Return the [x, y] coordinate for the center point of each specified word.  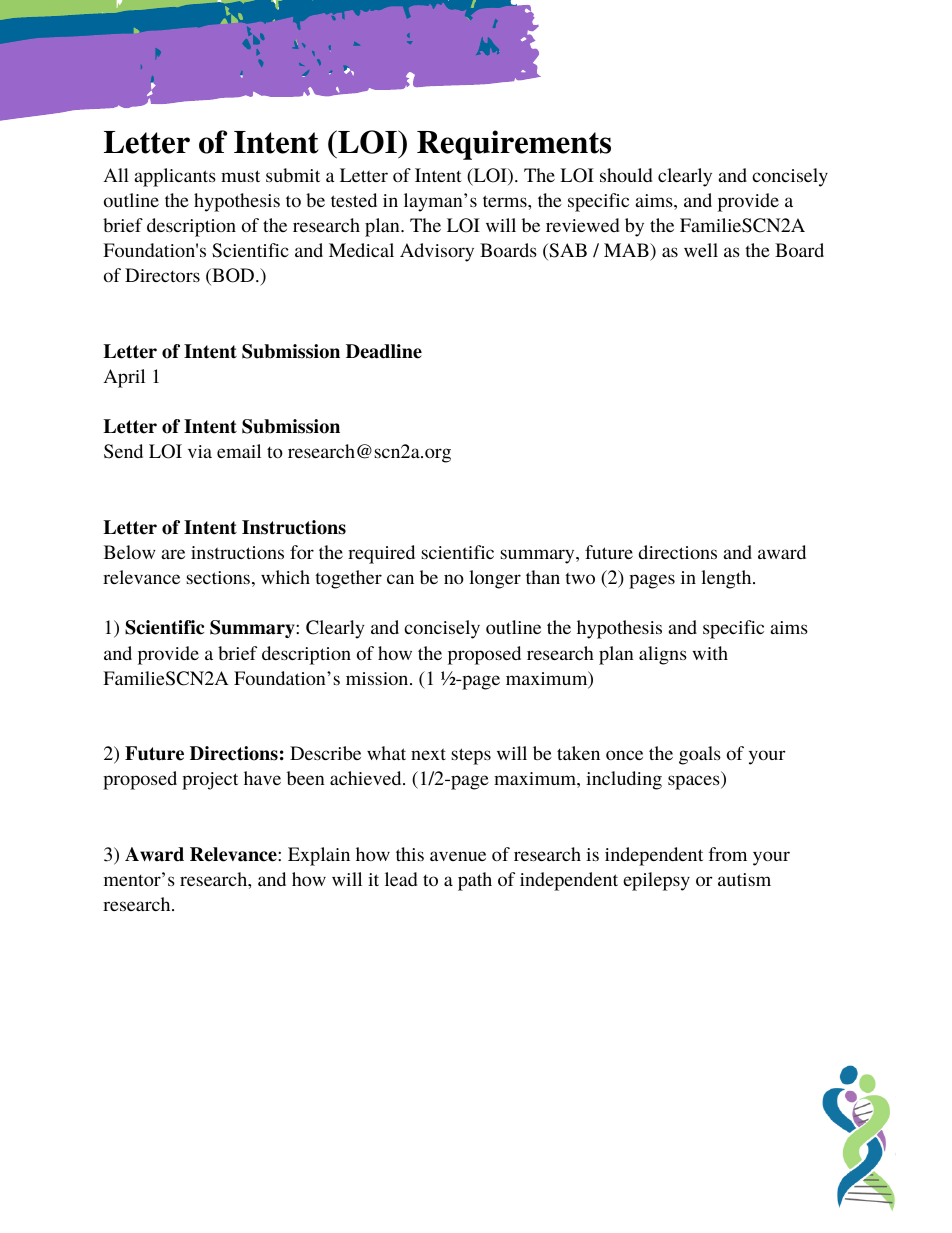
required [381, 554]
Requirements [514, 145]
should [626, 175]
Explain [319, 856]
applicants [175, 177]
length [727, 579]
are [173, 554]
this [410, 854]
